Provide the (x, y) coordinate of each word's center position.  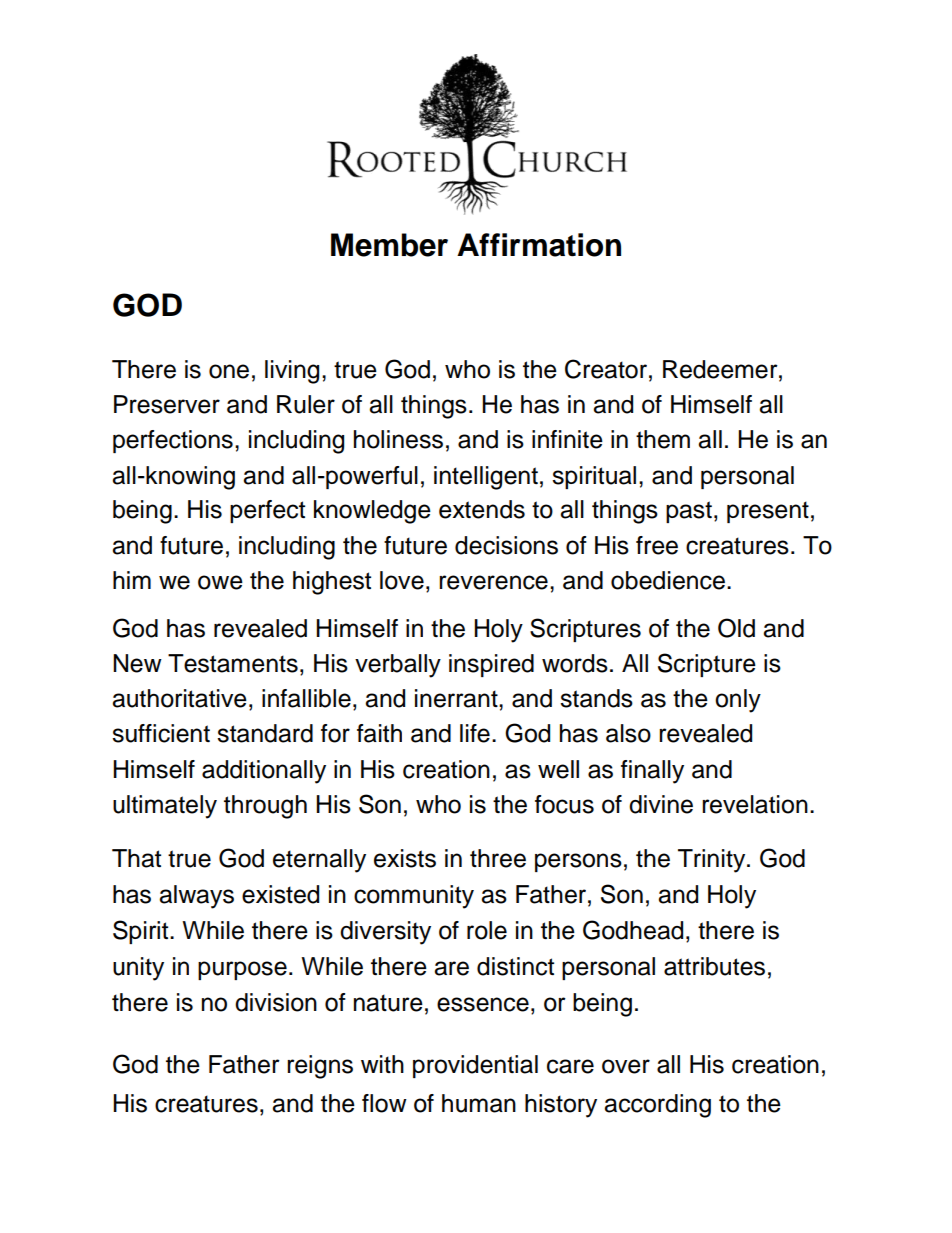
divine (661, 804)
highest (332, 583)
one (229, 371)
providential (475, 1066)
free (657, 545)
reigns (320, 1067)
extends (482, 509)
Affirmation (539, 245)
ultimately (165, 807)
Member (389, 245)
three (498, 858)
